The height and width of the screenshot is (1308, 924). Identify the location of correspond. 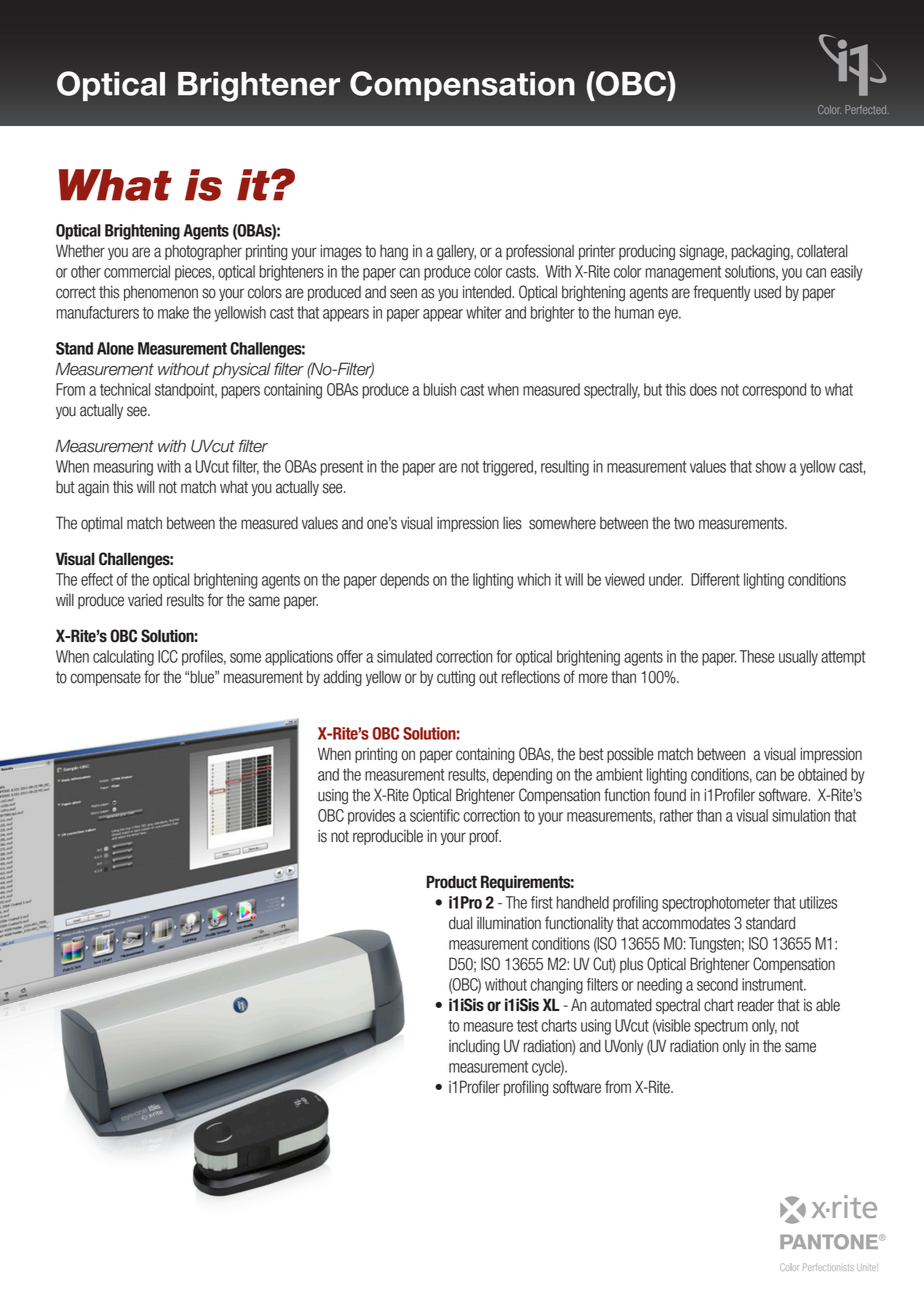
(774, 391).
